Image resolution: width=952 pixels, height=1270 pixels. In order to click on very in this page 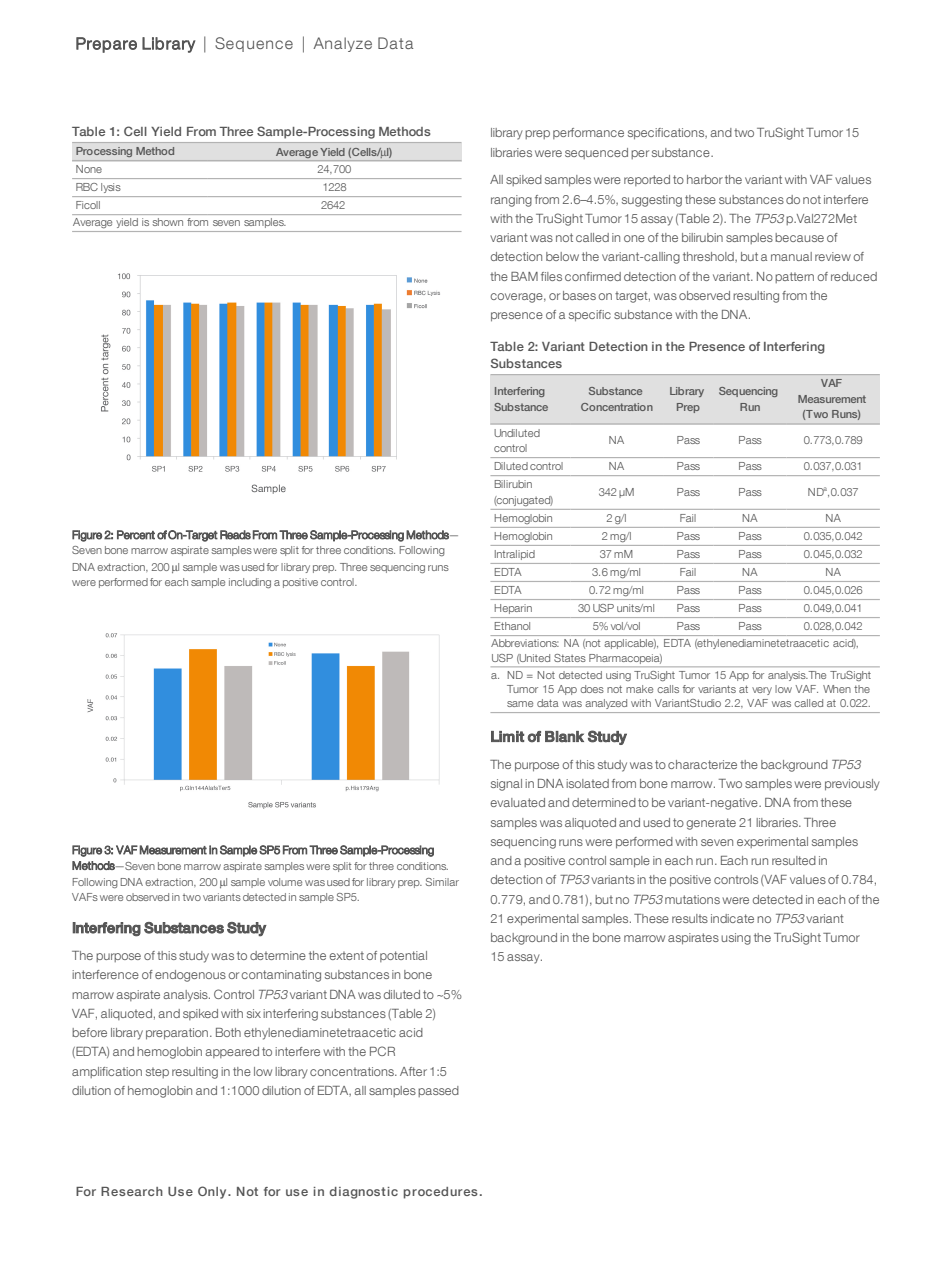, I will do `click(762, 691)`.
